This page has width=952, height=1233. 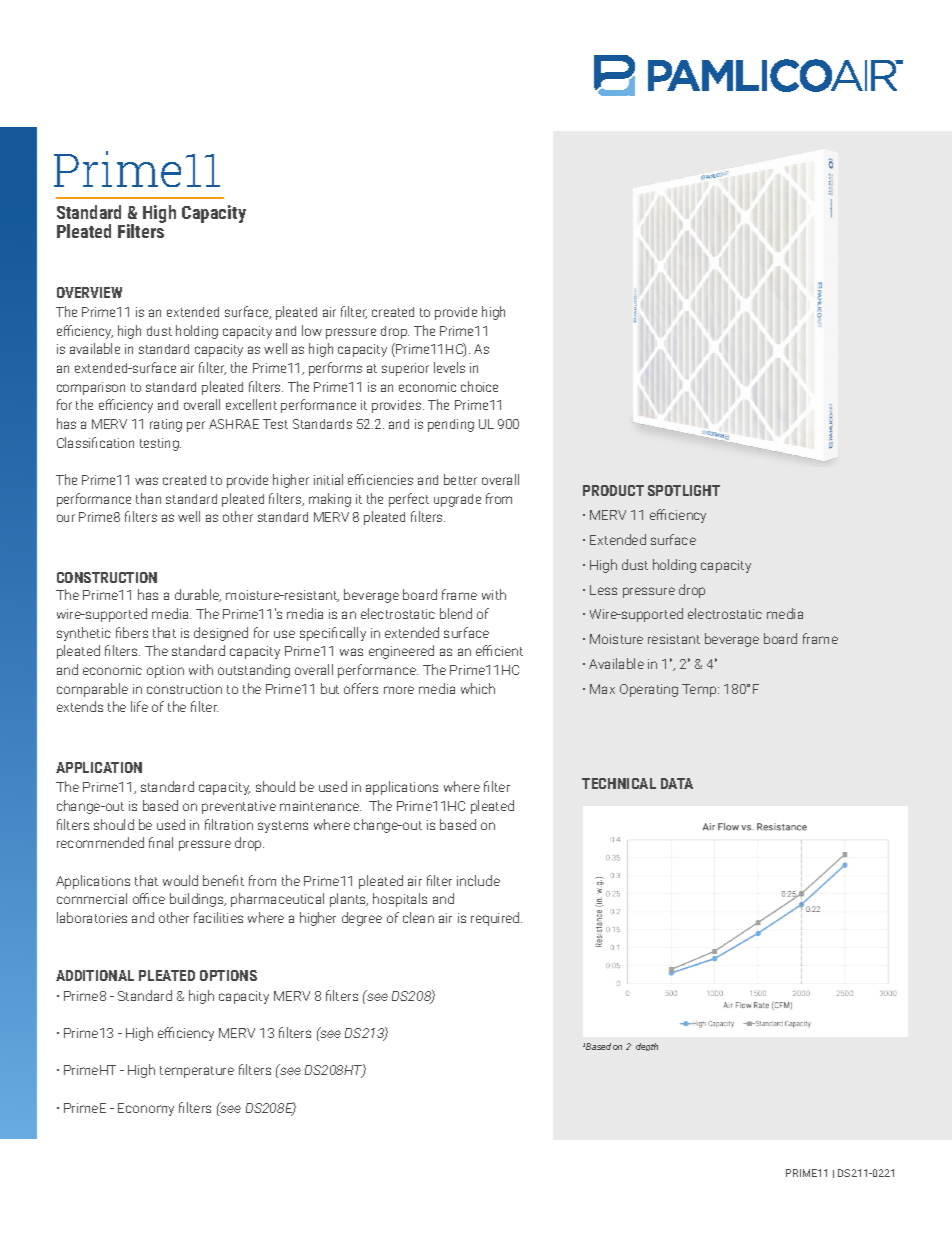 What do you see at coordinates (362, 919) in the page?
I see `degree` at bounding box center [362, 919].
